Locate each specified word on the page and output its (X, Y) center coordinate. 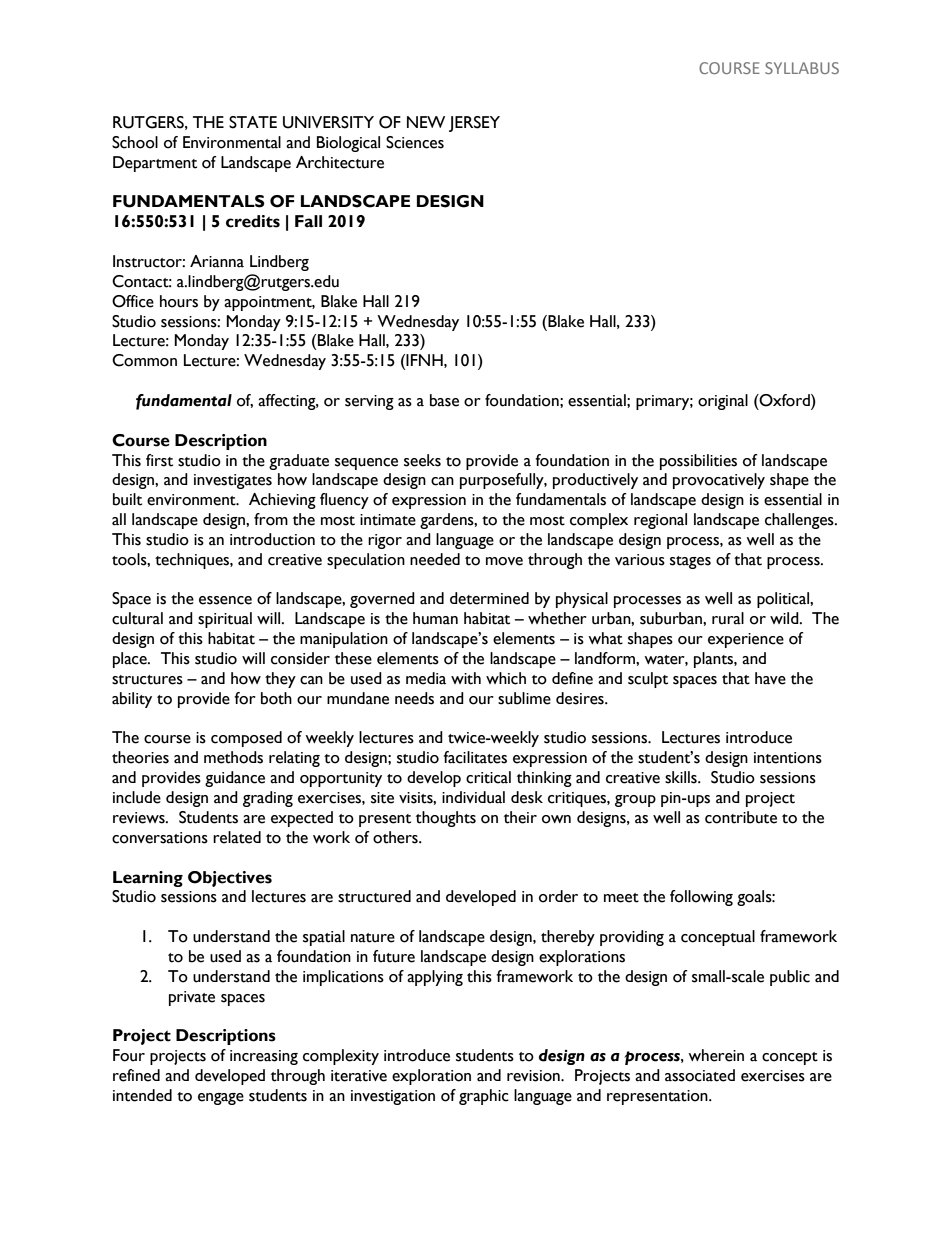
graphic (484, 1097)
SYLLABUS (802, 68)
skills (682, 777)
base (444, 400)
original (723, 402)
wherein (716, 1055)
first (159, 460)
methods (233, 757)
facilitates (475, 757)
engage (221, 1099)
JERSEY (474, 124)
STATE (253, 122)
